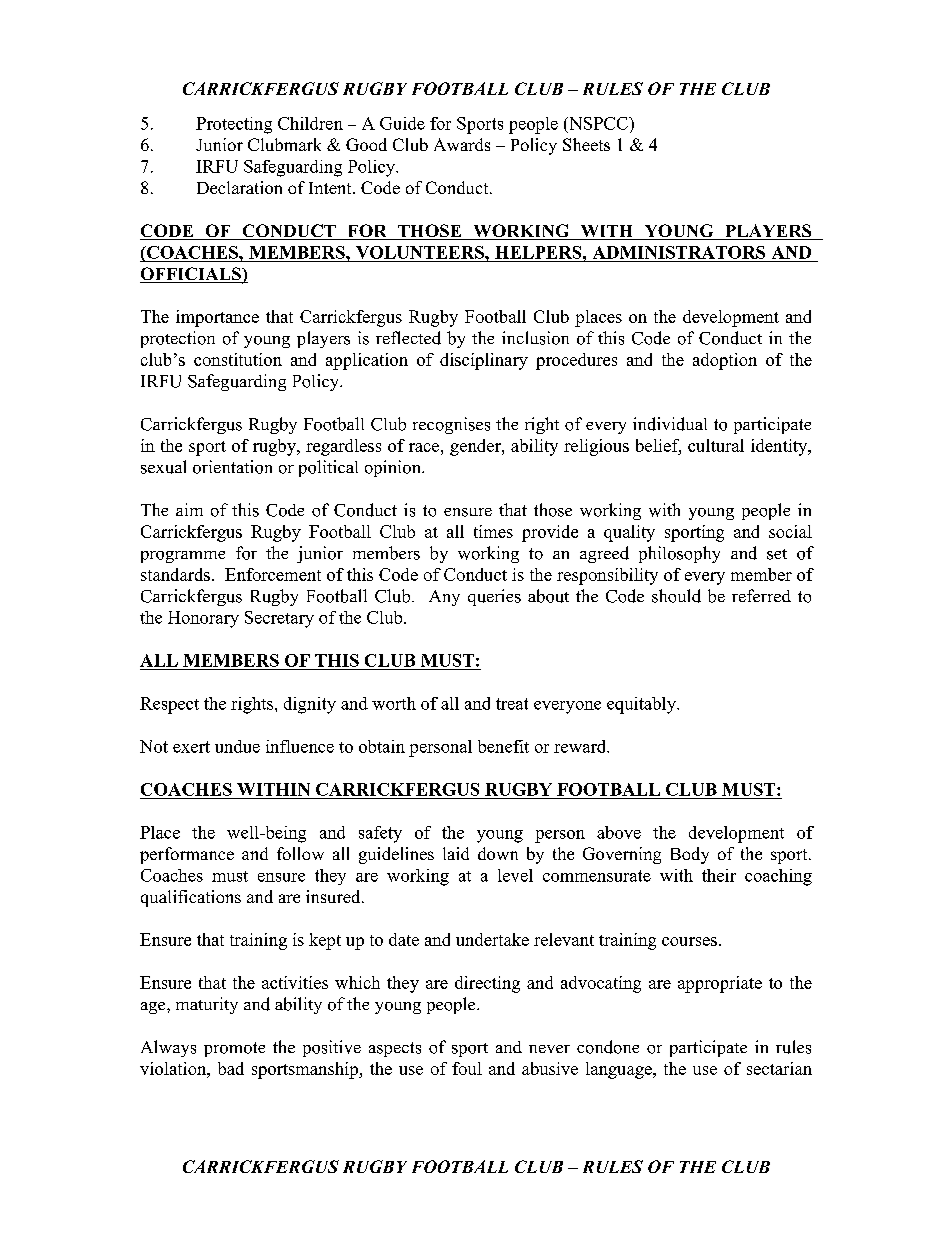  What do you see at coordinates (234, 1049) in the document?
I see `promote` at bounding box center [234, 1049].
